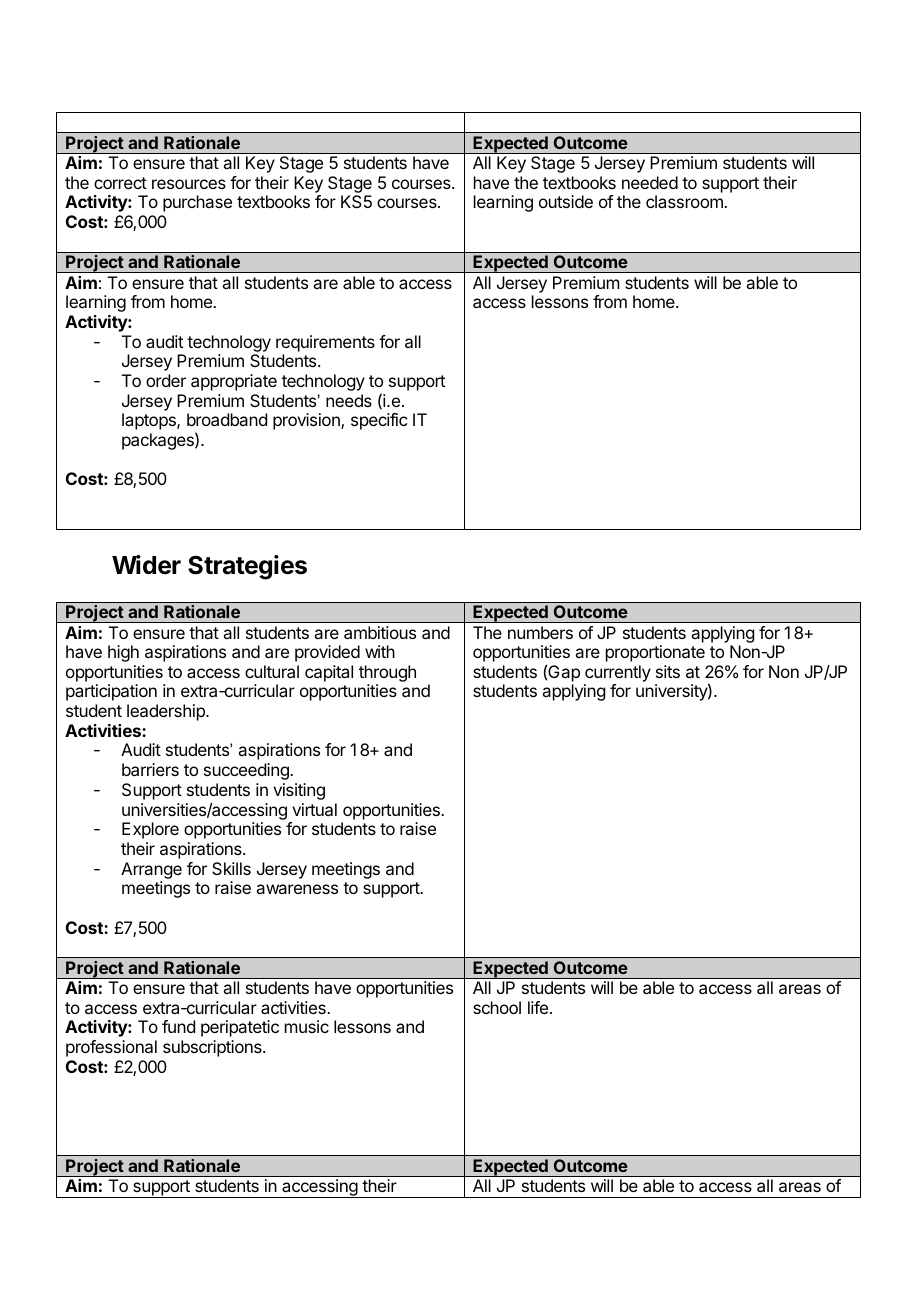 Image resolution: width=924 pixels, height=1309 pixels. What do you see at coordinates (307, 1026) in the page?
I see `music` at bounding box center [307, 1026].
